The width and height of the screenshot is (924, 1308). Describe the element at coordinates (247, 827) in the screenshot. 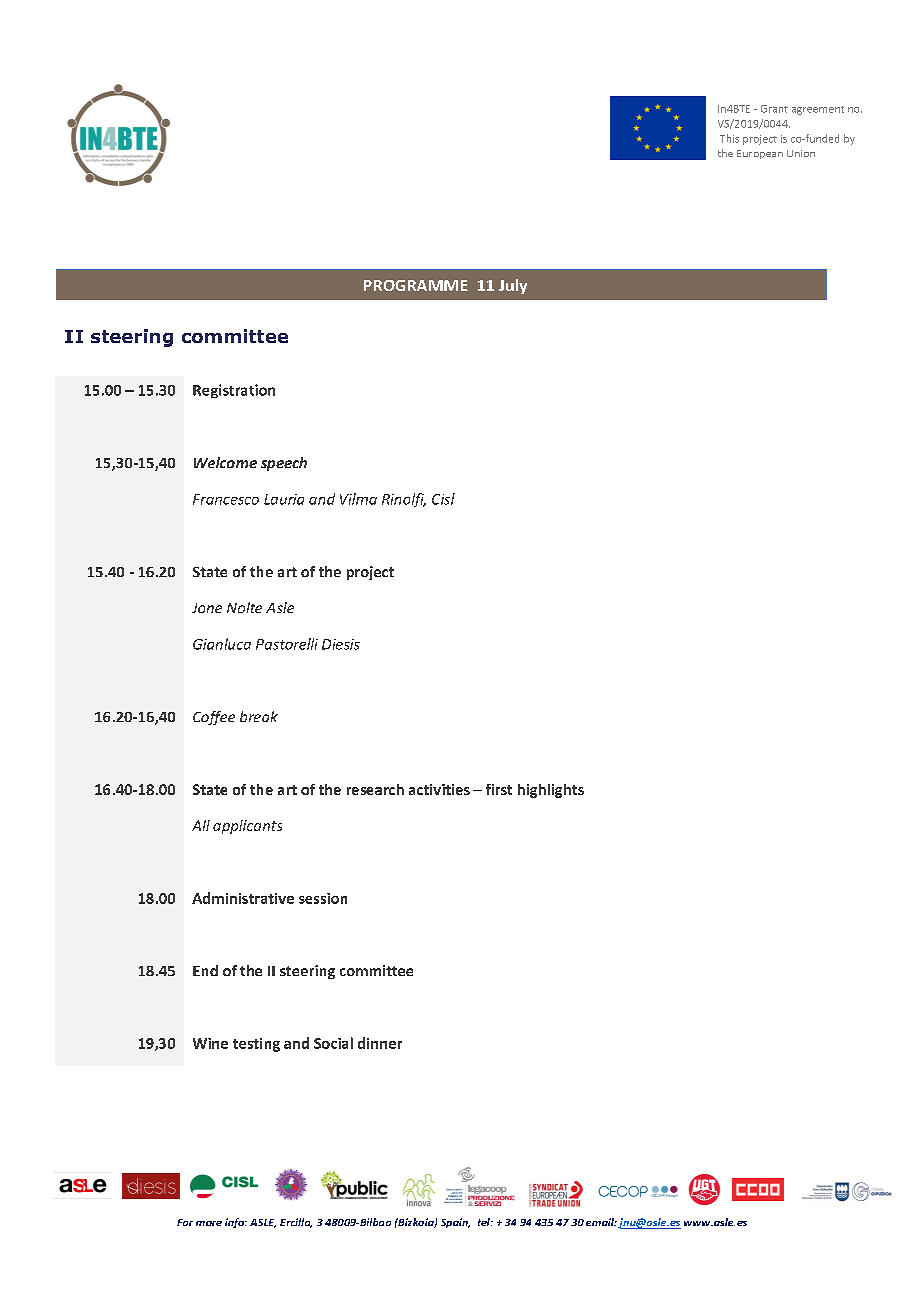

I see `applicants` at that location.
